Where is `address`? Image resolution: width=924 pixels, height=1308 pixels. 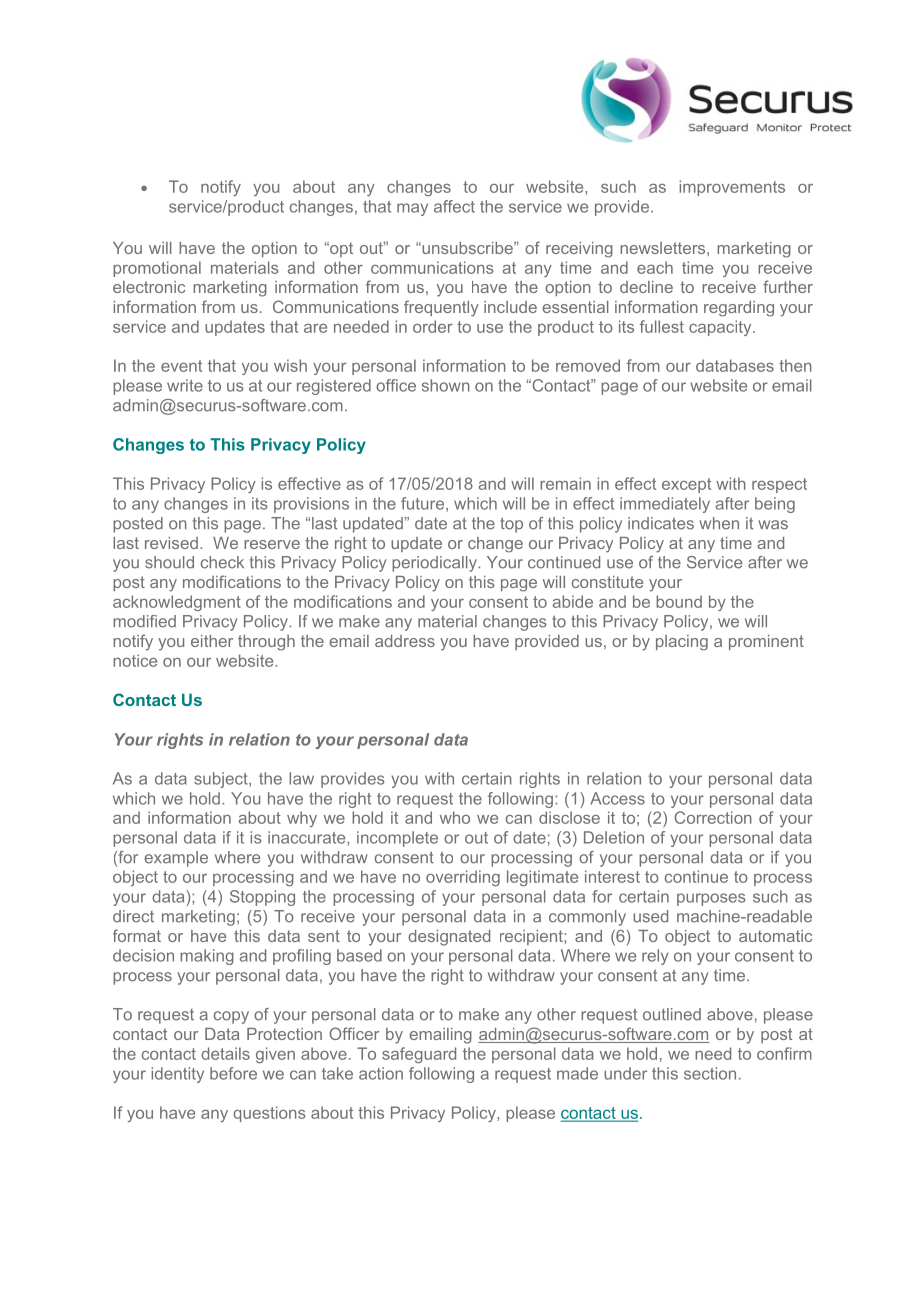 address is located at coordinates (405, 641).
